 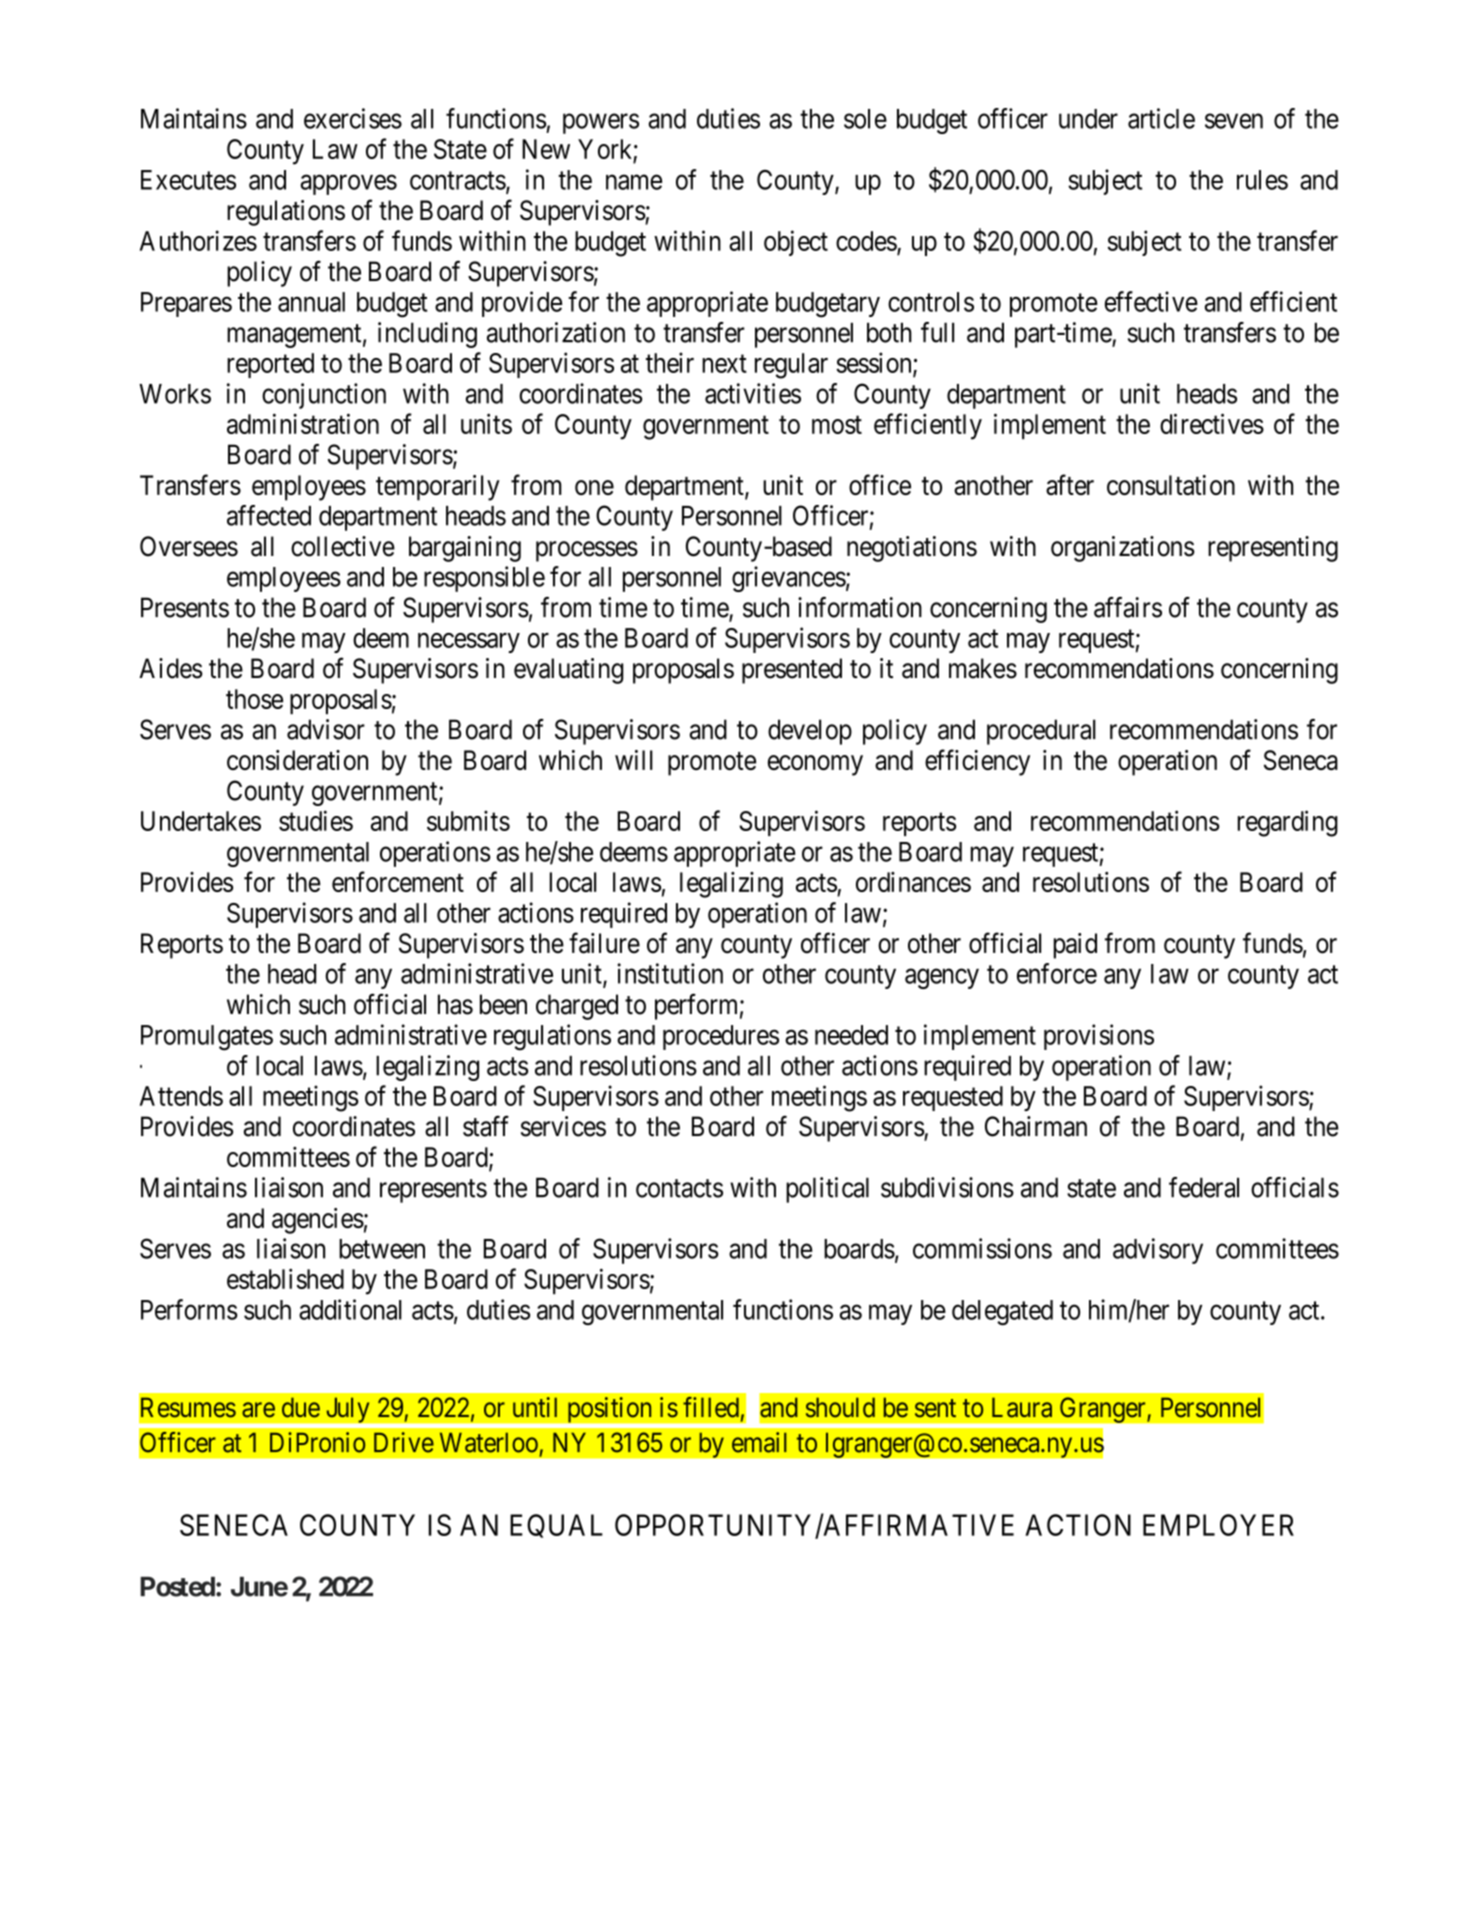 I want to click on activities, so click(x=753, y=393).
